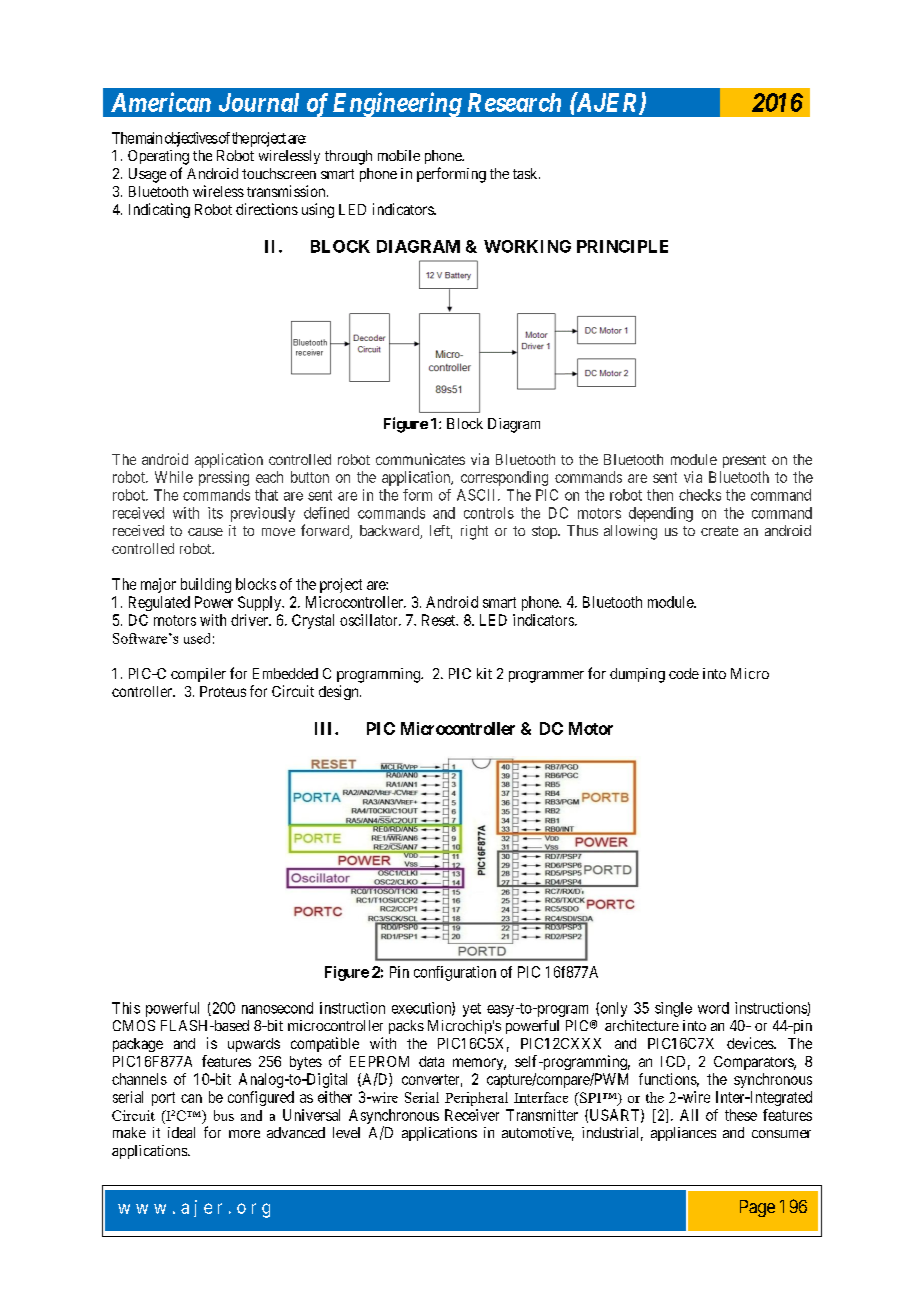 The width and height of the page is (924, 1308). Describe the element at coordinates (198, 675) in the page. I see `compiler` at that location.
